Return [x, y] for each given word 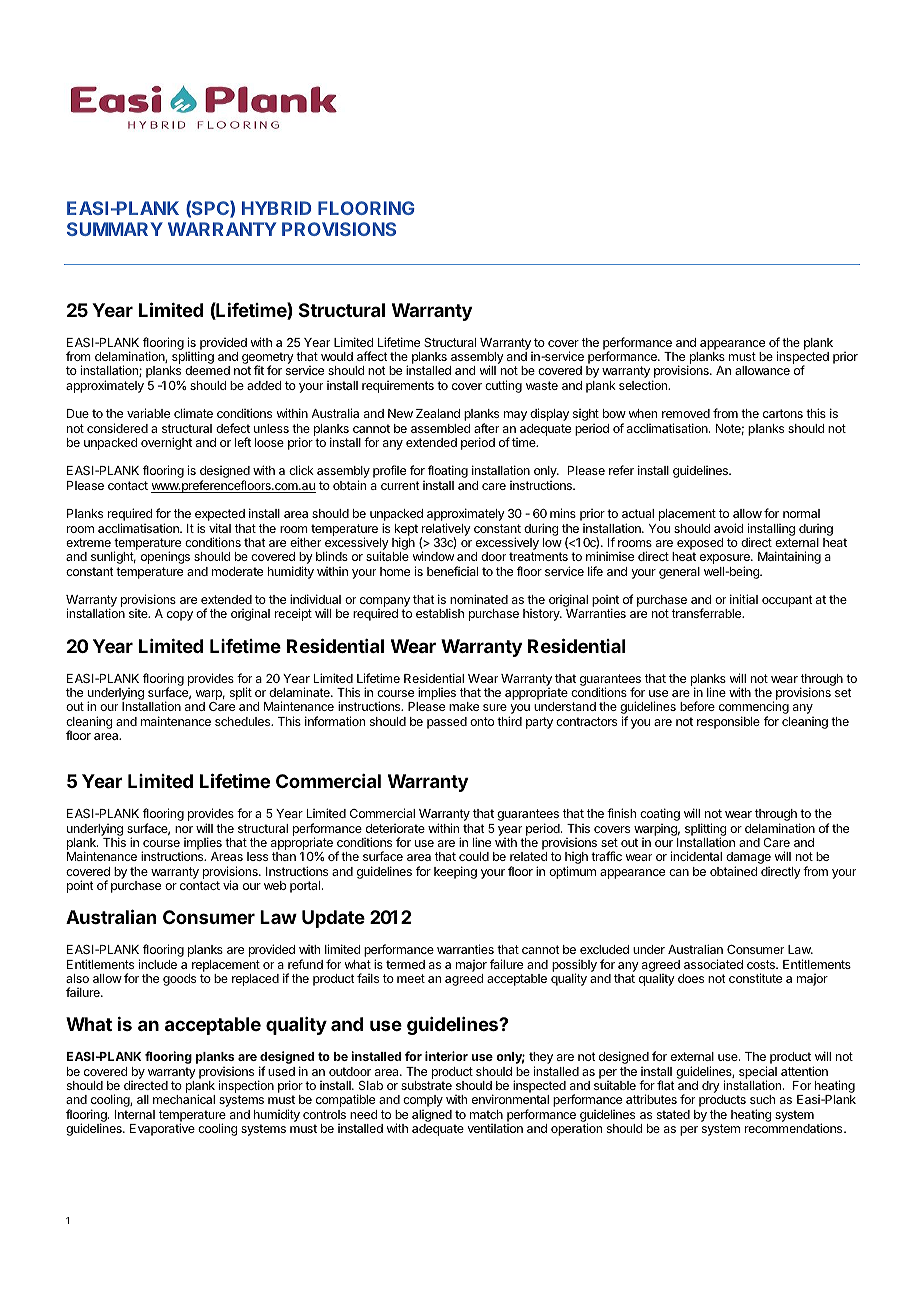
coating [660, 814]
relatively [446, 530]
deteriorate [395, 828]
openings [165, 557]
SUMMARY [115, 229]
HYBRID [276, 208]
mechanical [184, 1099]
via [230, 885]
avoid [728, 528]
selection [644, 385]
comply [423, 1101]
